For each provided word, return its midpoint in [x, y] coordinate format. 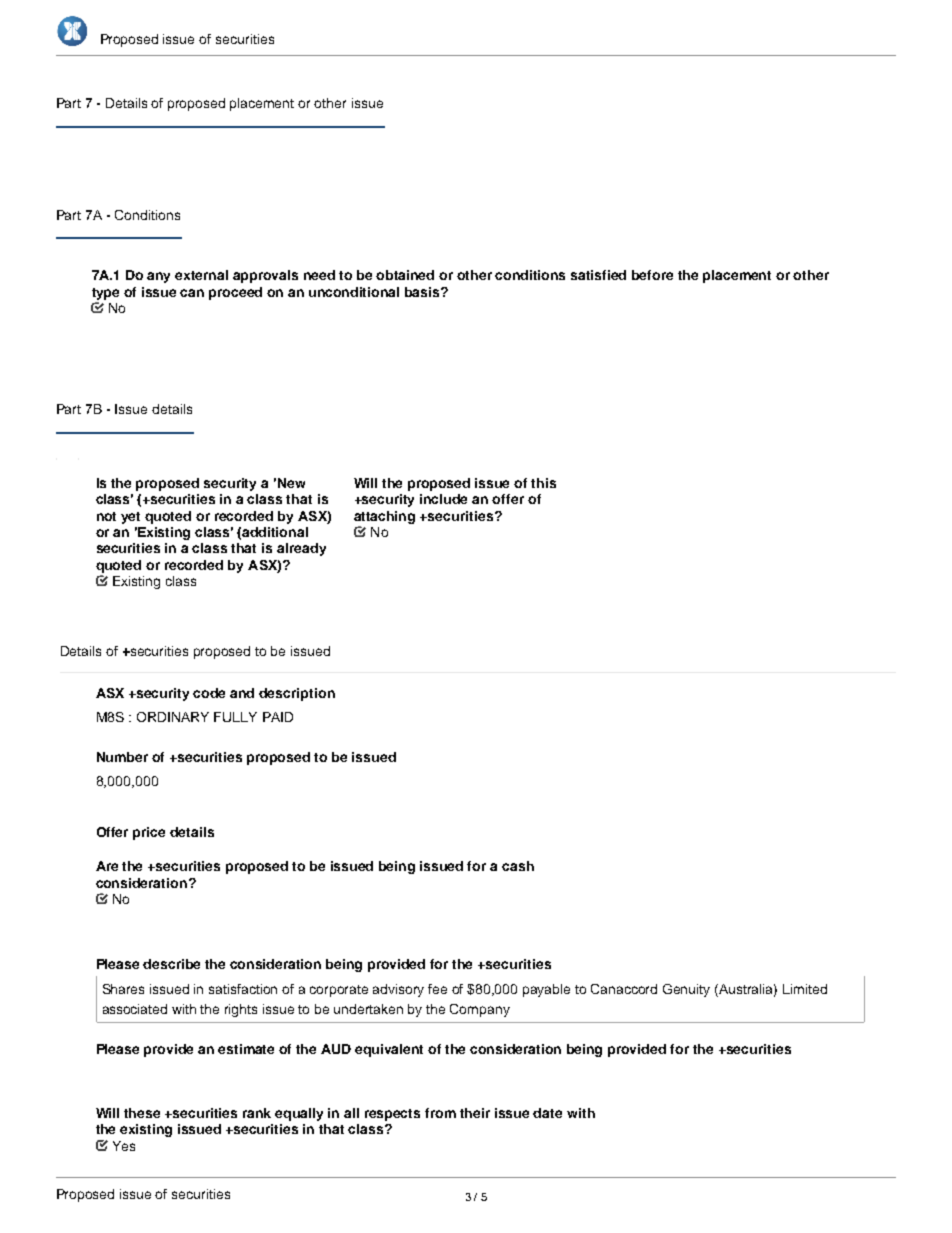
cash [518, 866]
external [201, 275]
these [142, 1113]
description [297, 694]
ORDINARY [173, 717]
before [652, 275]
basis [423, 292]
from [440, 1113]
